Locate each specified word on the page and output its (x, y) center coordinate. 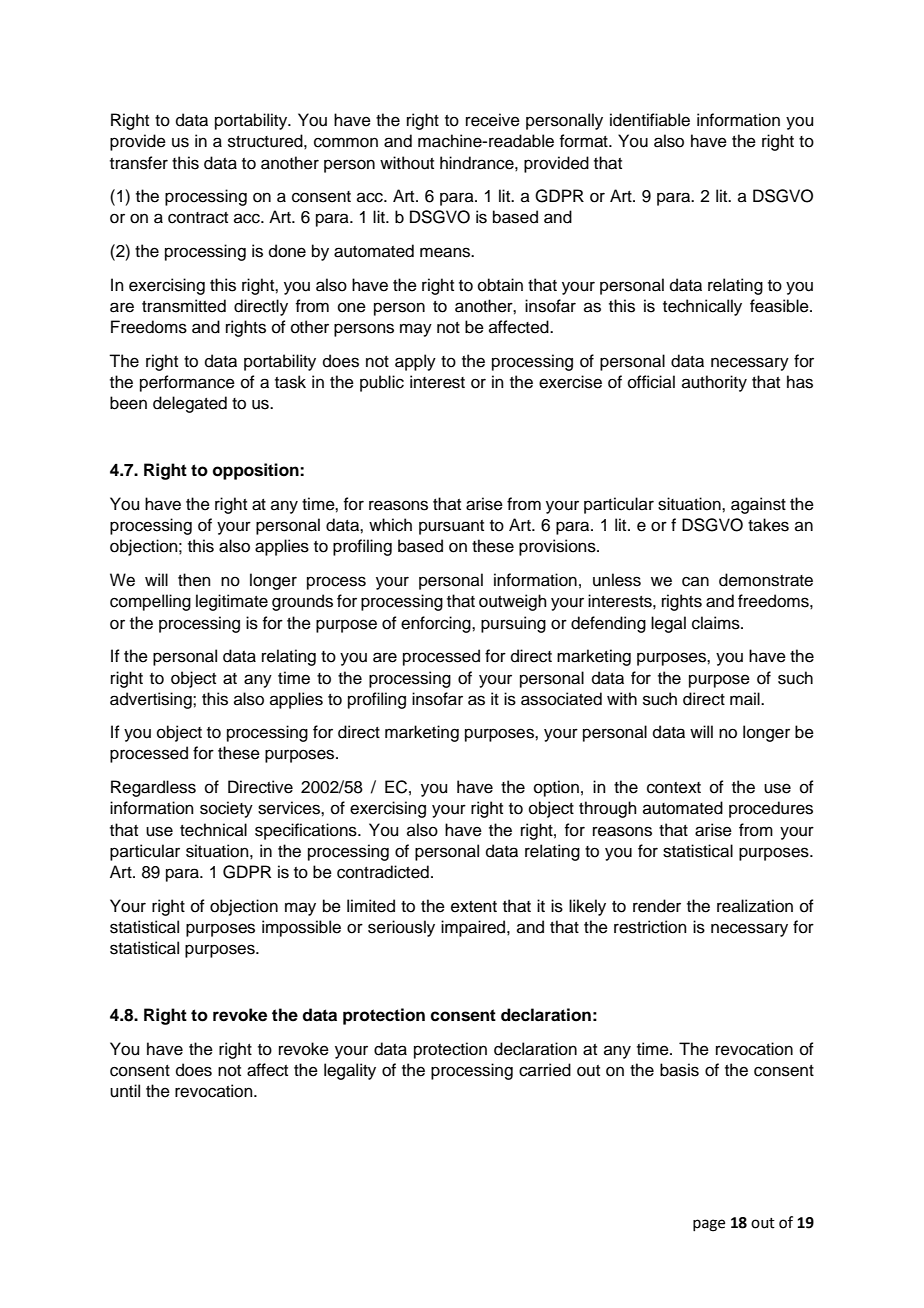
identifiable (650, 120)
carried (545, 1070)
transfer (139, 163)
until (125, 1091)
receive (493, 120)
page (709, 1225)
